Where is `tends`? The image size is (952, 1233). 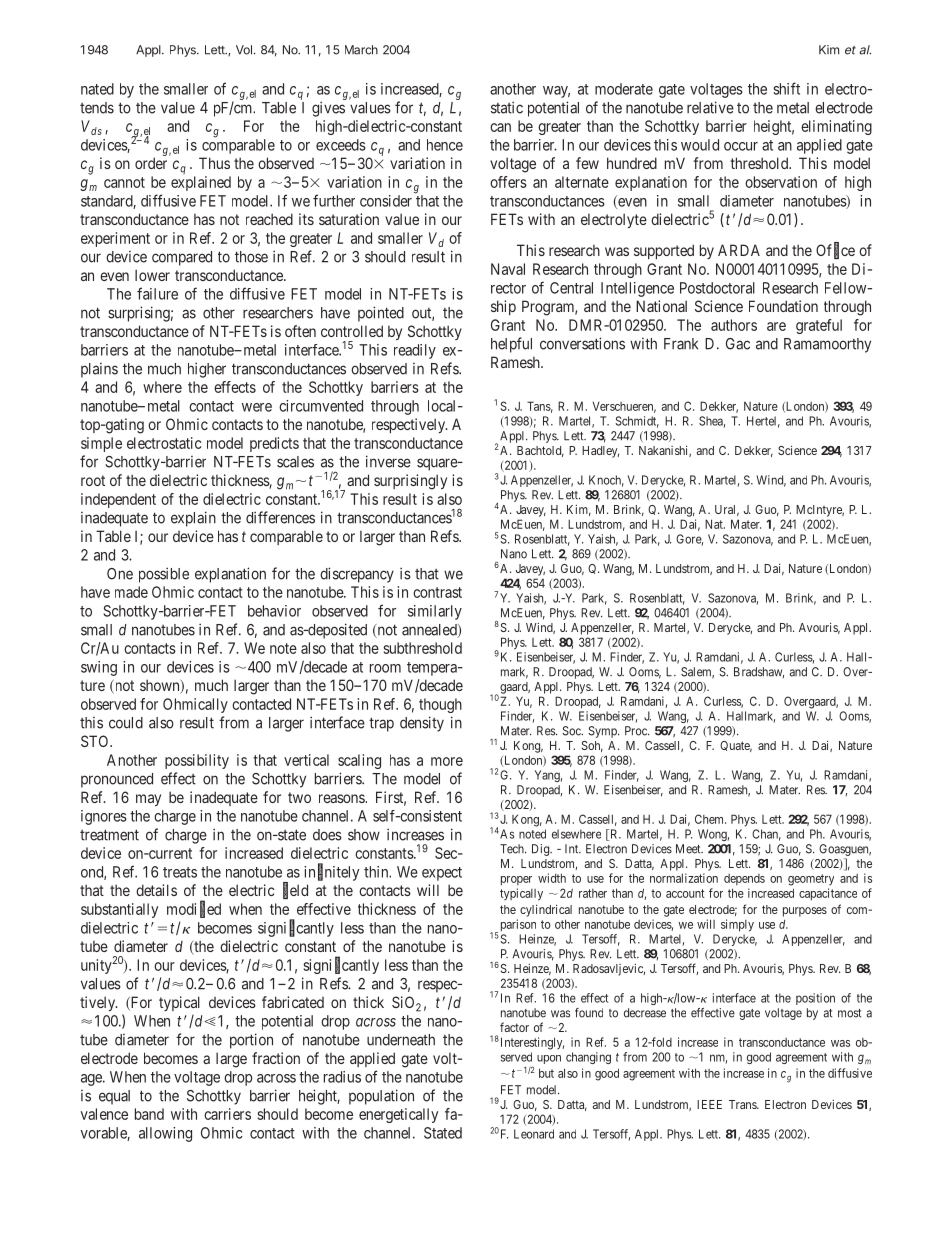
tends is located at coordinates (97, 108).
